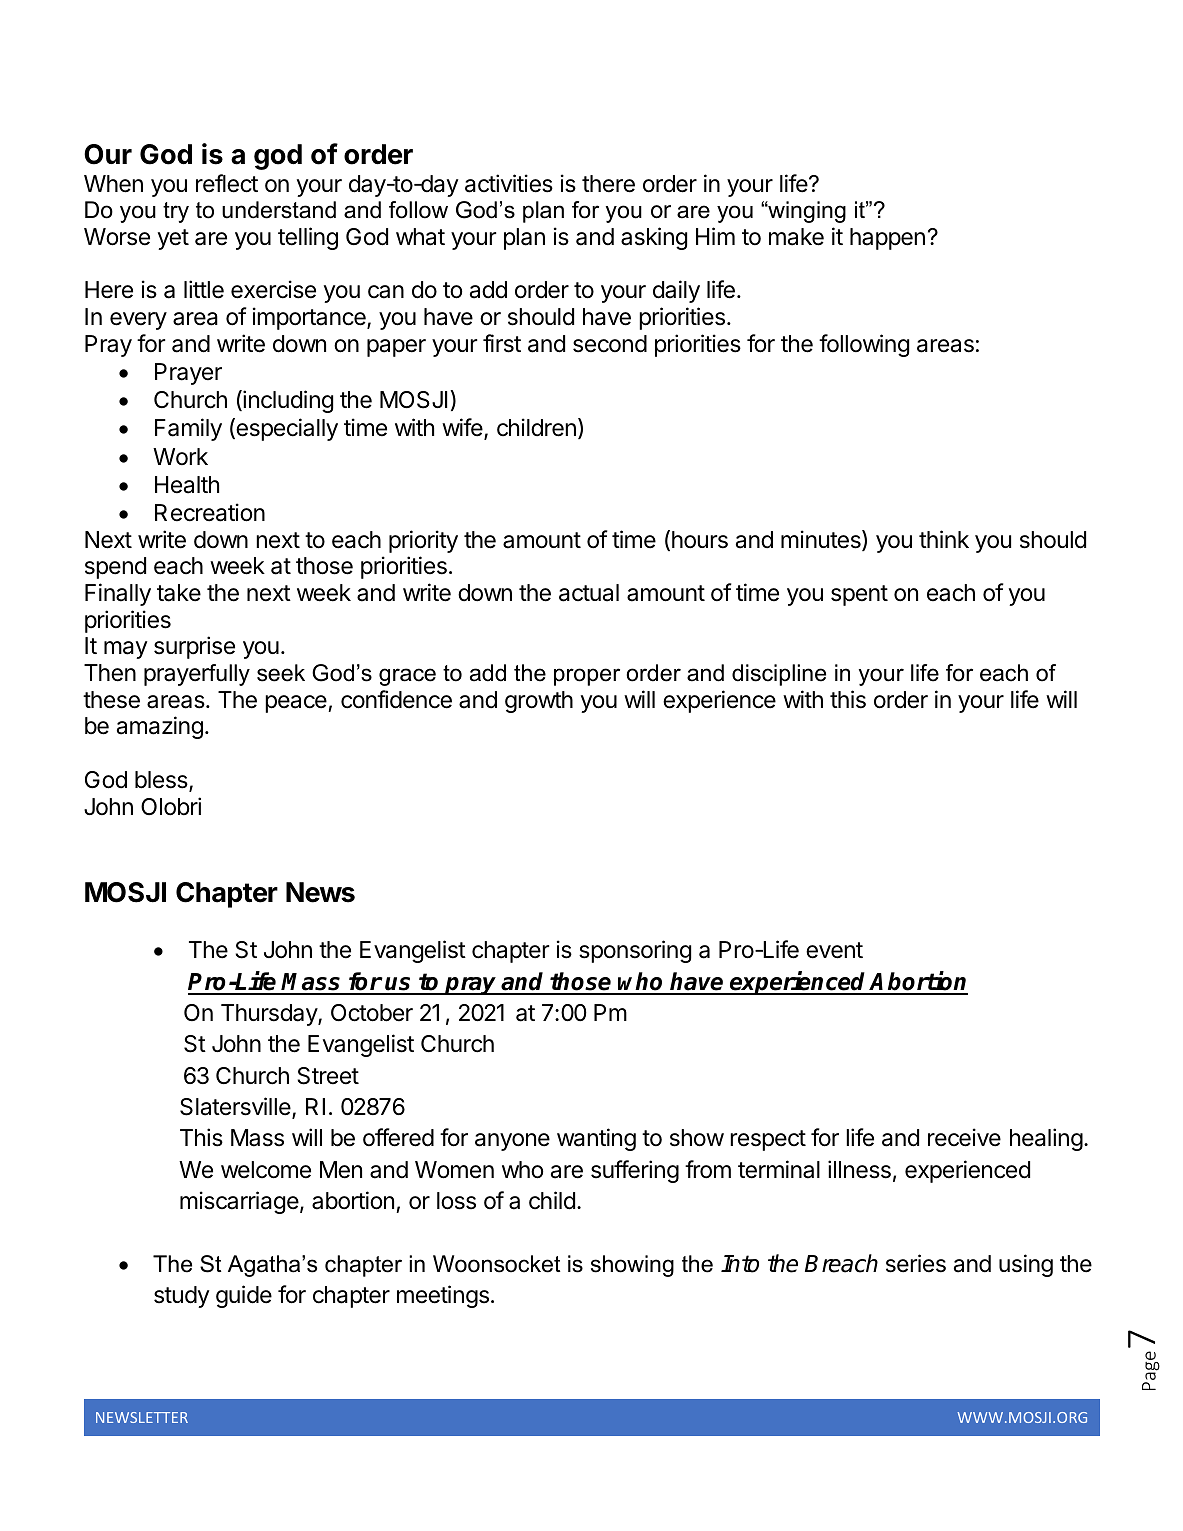  Describe the element at coordinates (443, 1296) in the document. I see `meetings` at that location.
